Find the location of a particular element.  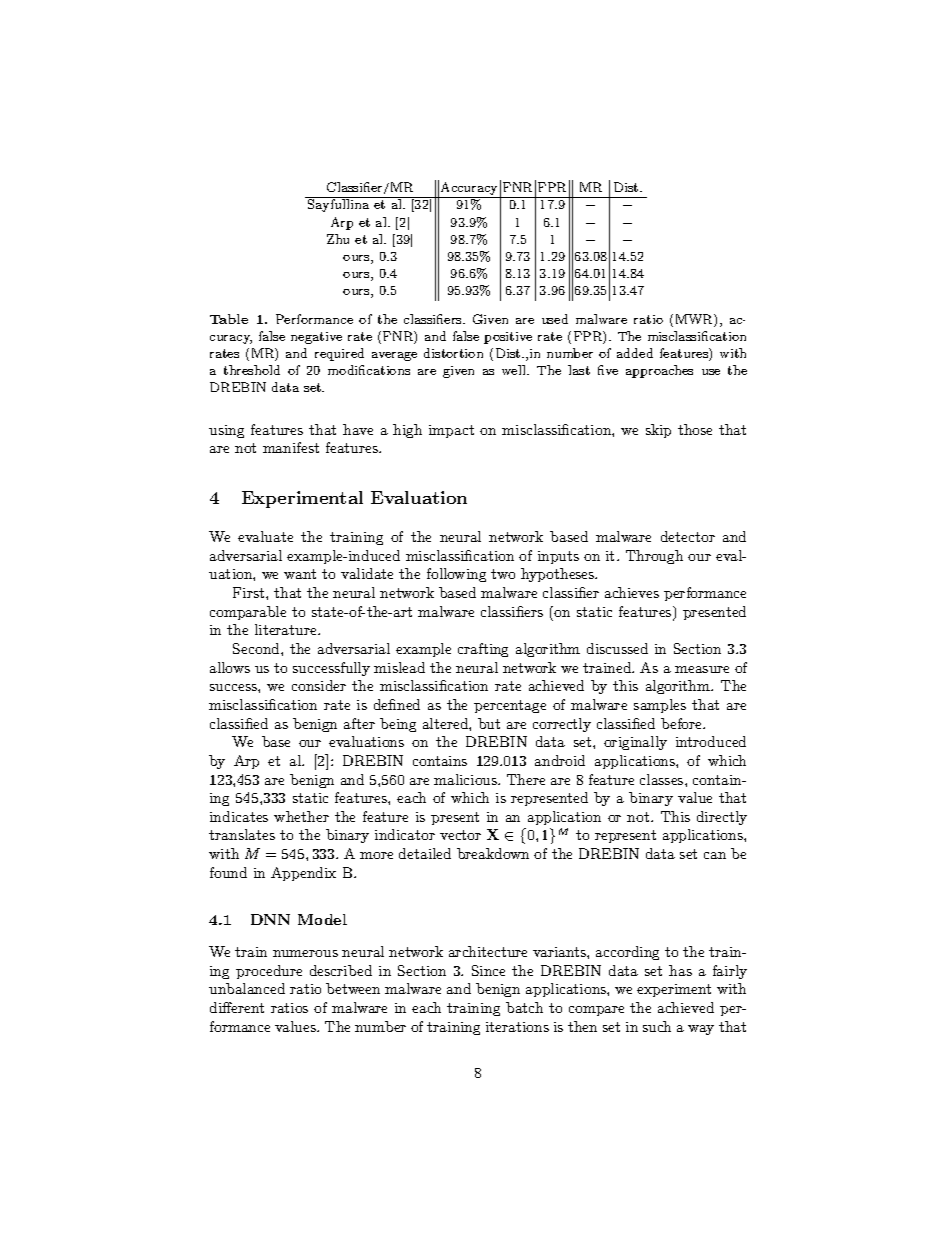

discussed is located at coordinates (617, 648).
